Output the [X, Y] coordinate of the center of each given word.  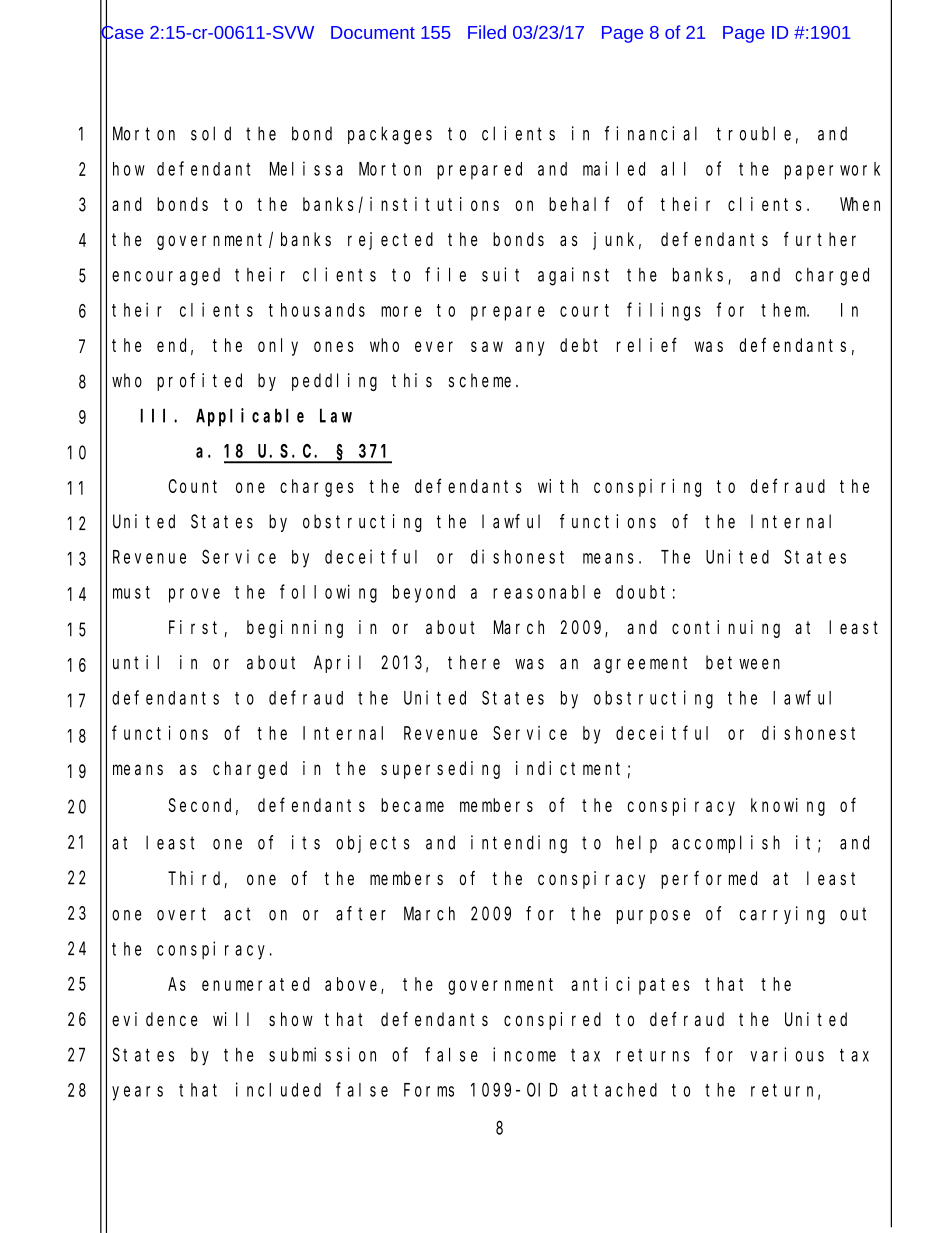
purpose [653, 917]
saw [487, 346]
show [291, 1019]
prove [194, 595]
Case [122, 32]
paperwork [832, 171]
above [353, 985]
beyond [424, 594]
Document [373, 32]
